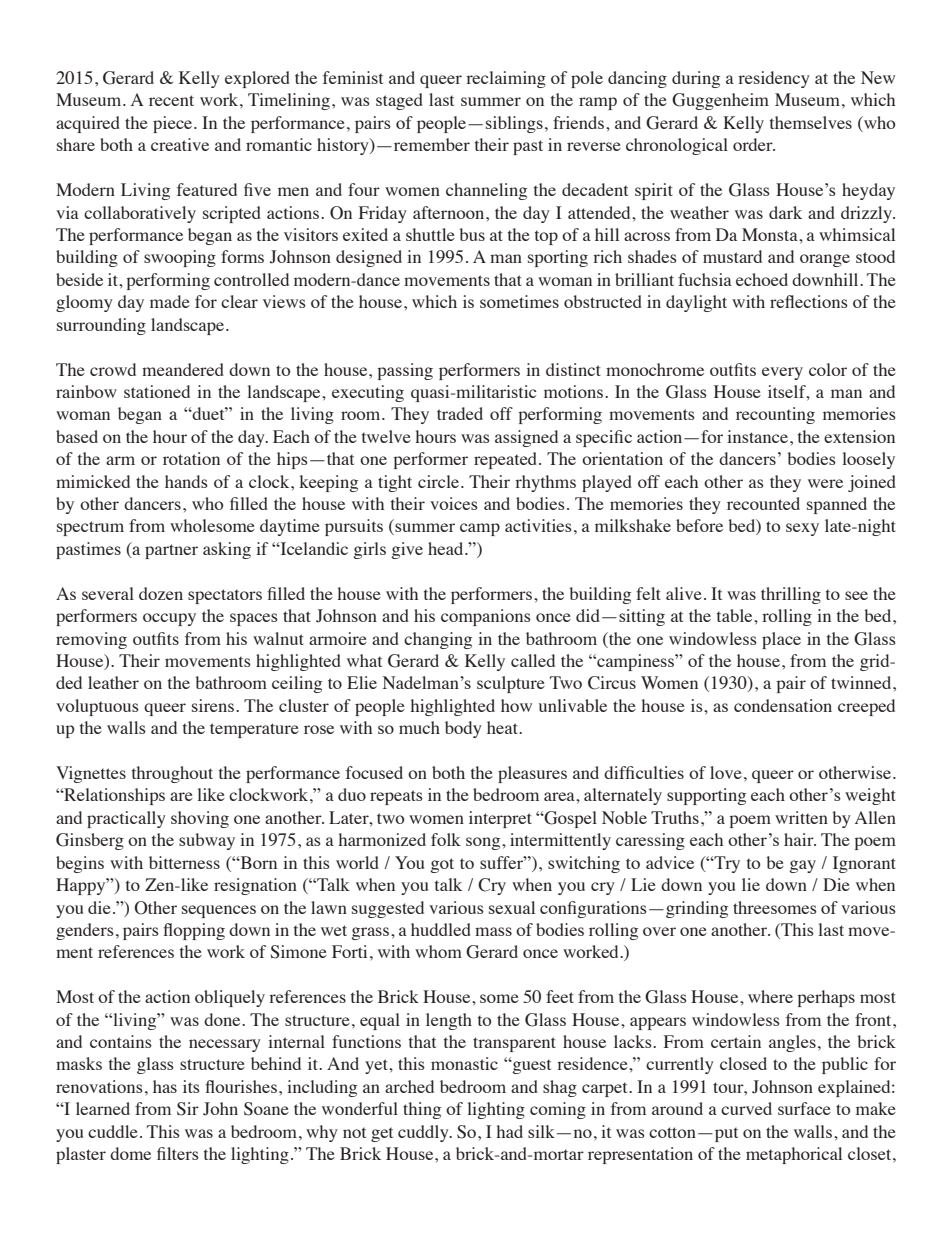 Image resolution: width=952 pixels, height=1233 pixels. I want to click on rotation, so click(191, 458).
